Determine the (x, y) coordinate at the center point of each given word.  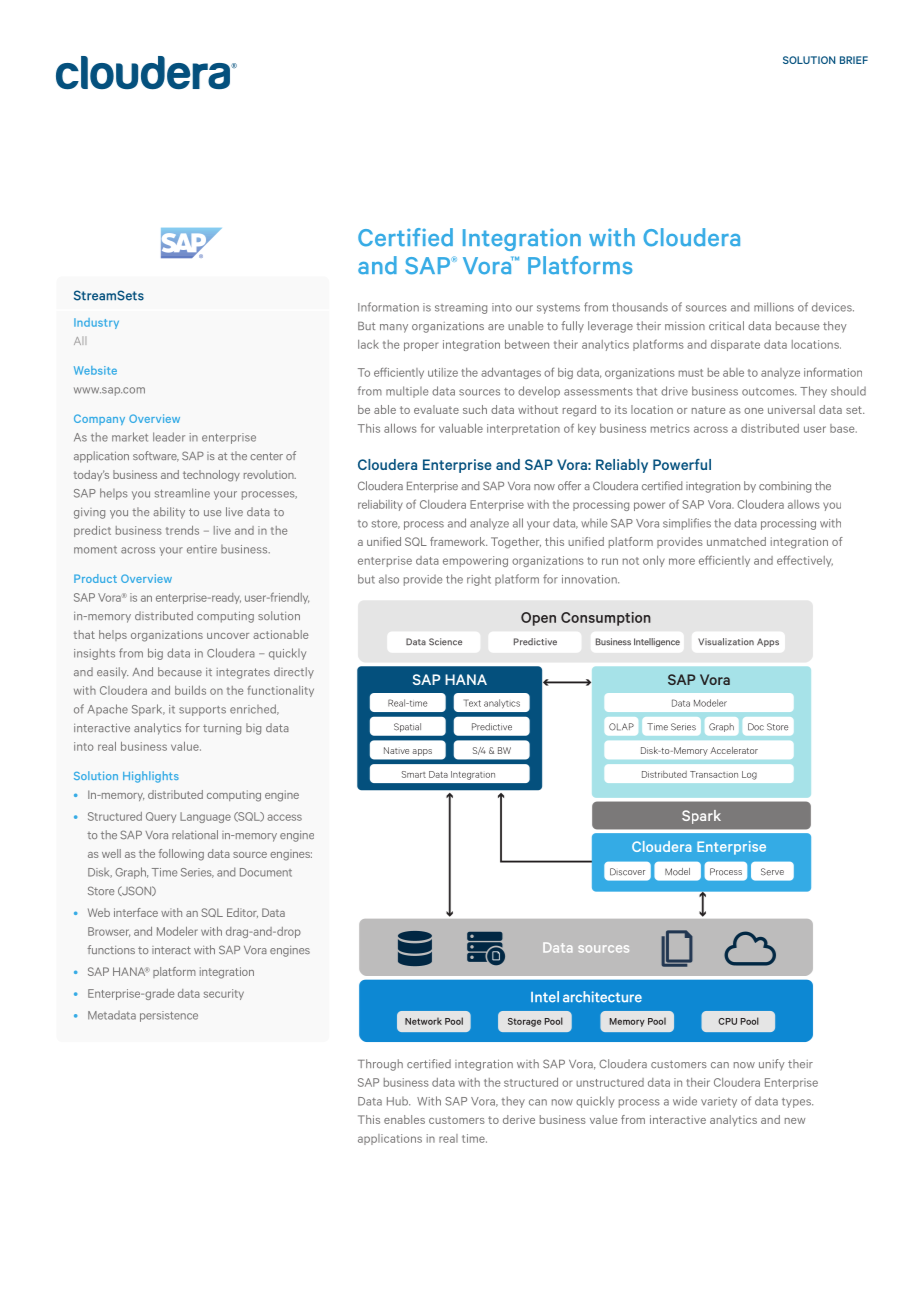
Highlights (151, 777)
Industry (96, 323)
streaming (461, 308)
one (754, 411)
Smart (414, 774)
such (475, 409)
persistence (169, 1016)
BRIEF (854, 60)
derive (519, 1119)
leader (169, 437)
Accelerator (734, 750)
